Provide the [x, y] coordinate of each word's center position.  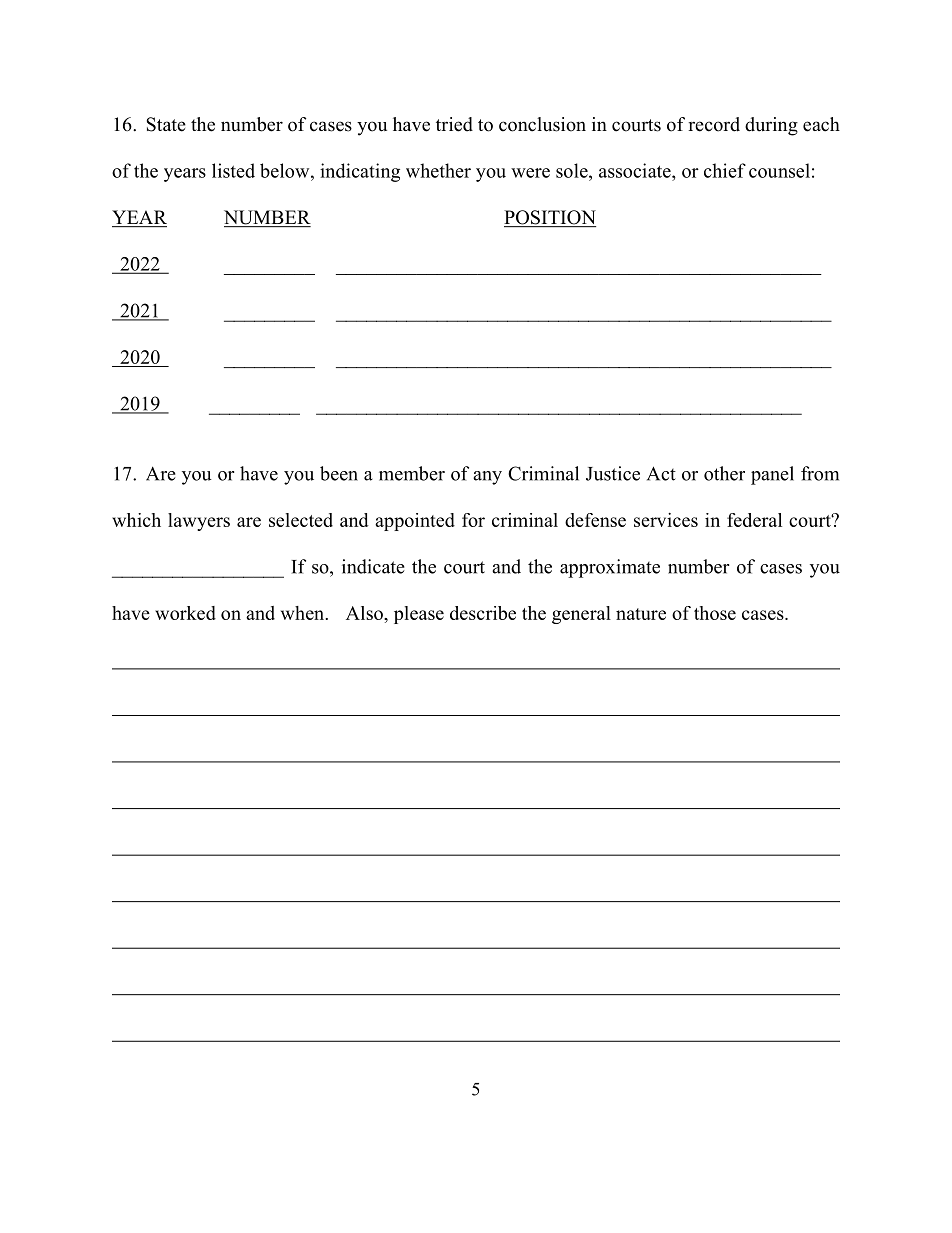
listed [233, 170]
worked [185, 613]
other [724, 473]
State [166, 124]
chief [725, 170]
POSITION [550, 218]
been [339, 473]
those [715, 613]
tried [454, 124]
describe [483, 613]
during [771, 126]
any [487, 478]
